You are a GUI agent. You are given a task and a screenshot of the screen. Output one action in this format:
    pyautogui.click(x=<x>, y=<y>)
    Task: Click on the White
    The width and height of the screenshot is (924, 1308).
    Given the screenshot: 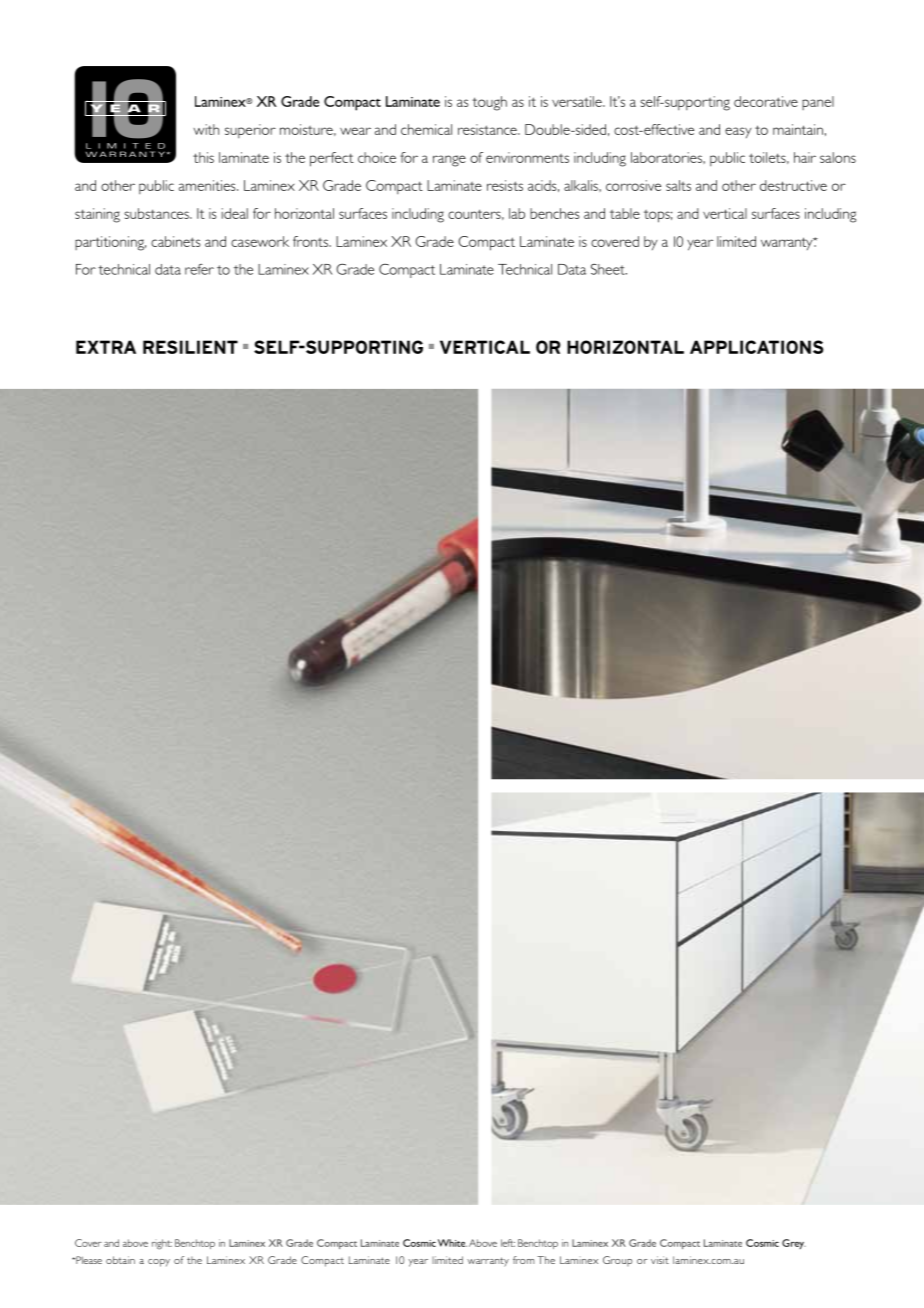 What is the action you would take?
    pyautogui.click(x=452, y=1243)
